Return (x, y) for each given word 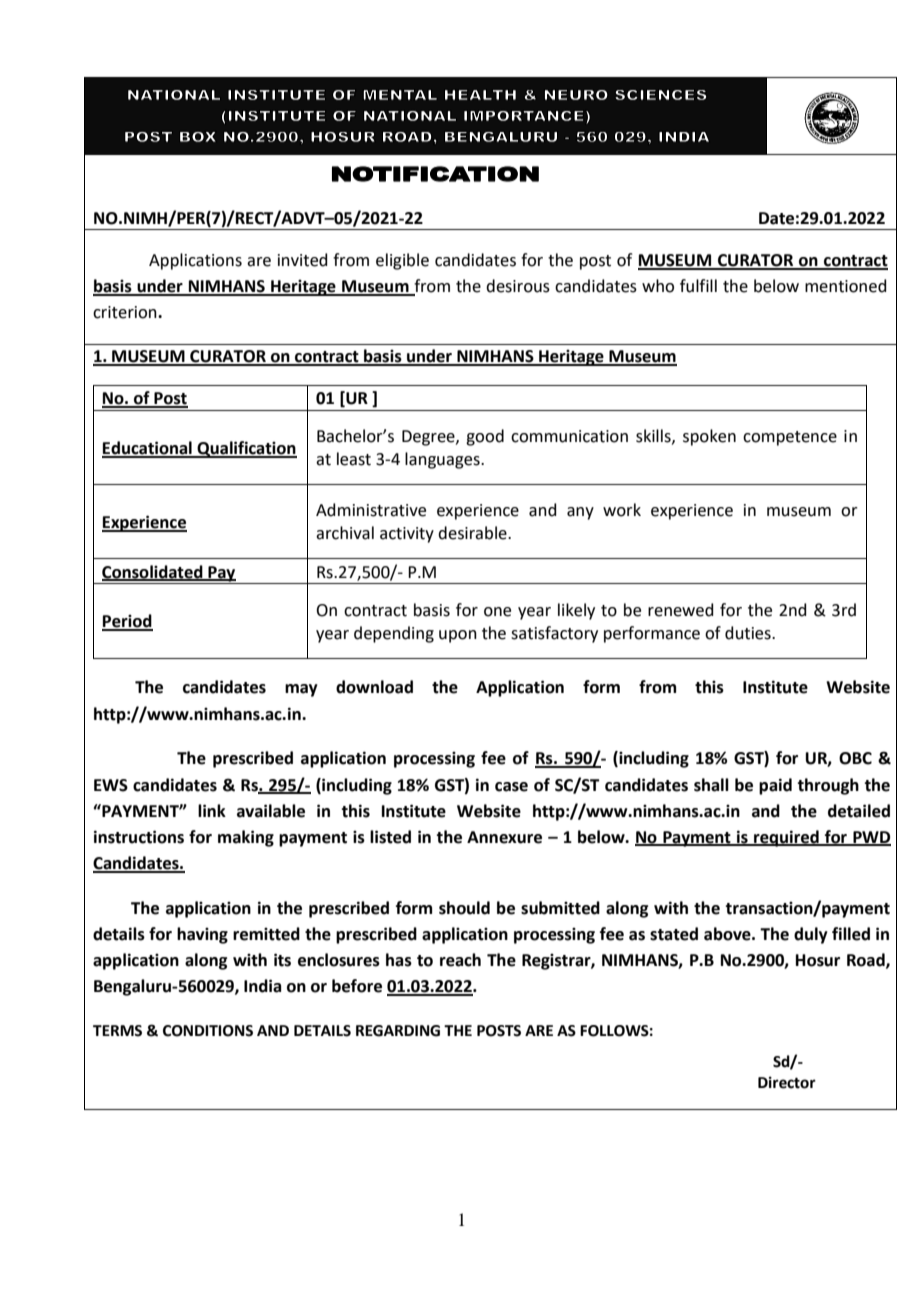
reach (460, 960)
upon (458, 636)
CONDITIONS (208, 1031)
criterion (126, 312)
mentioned (846, 286)
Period (127, 622)
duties (749, 633)
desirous (518, 286)
